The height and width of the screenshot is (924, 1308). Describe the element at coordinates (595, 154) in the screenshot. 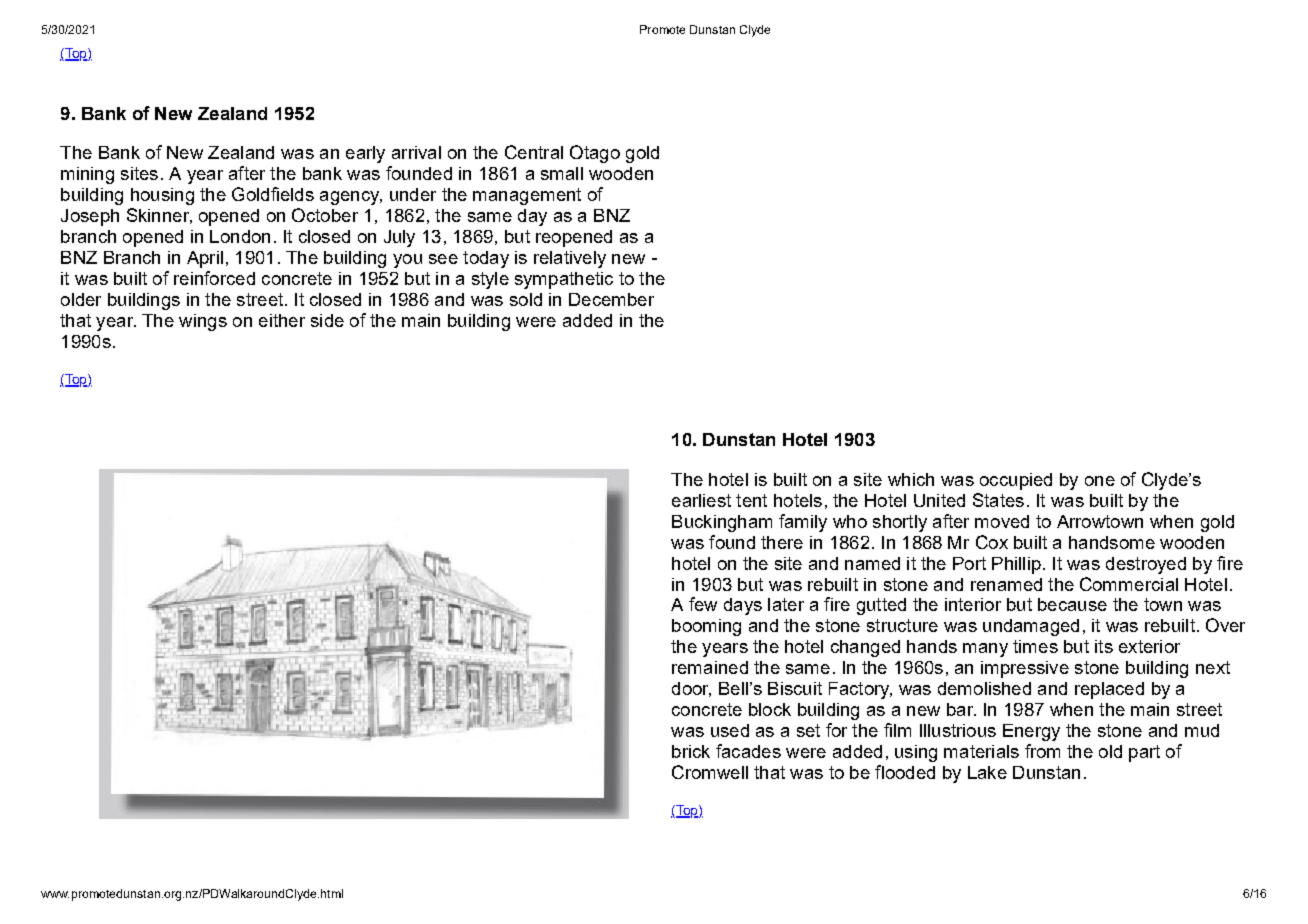

I see `Otago` at that location.
